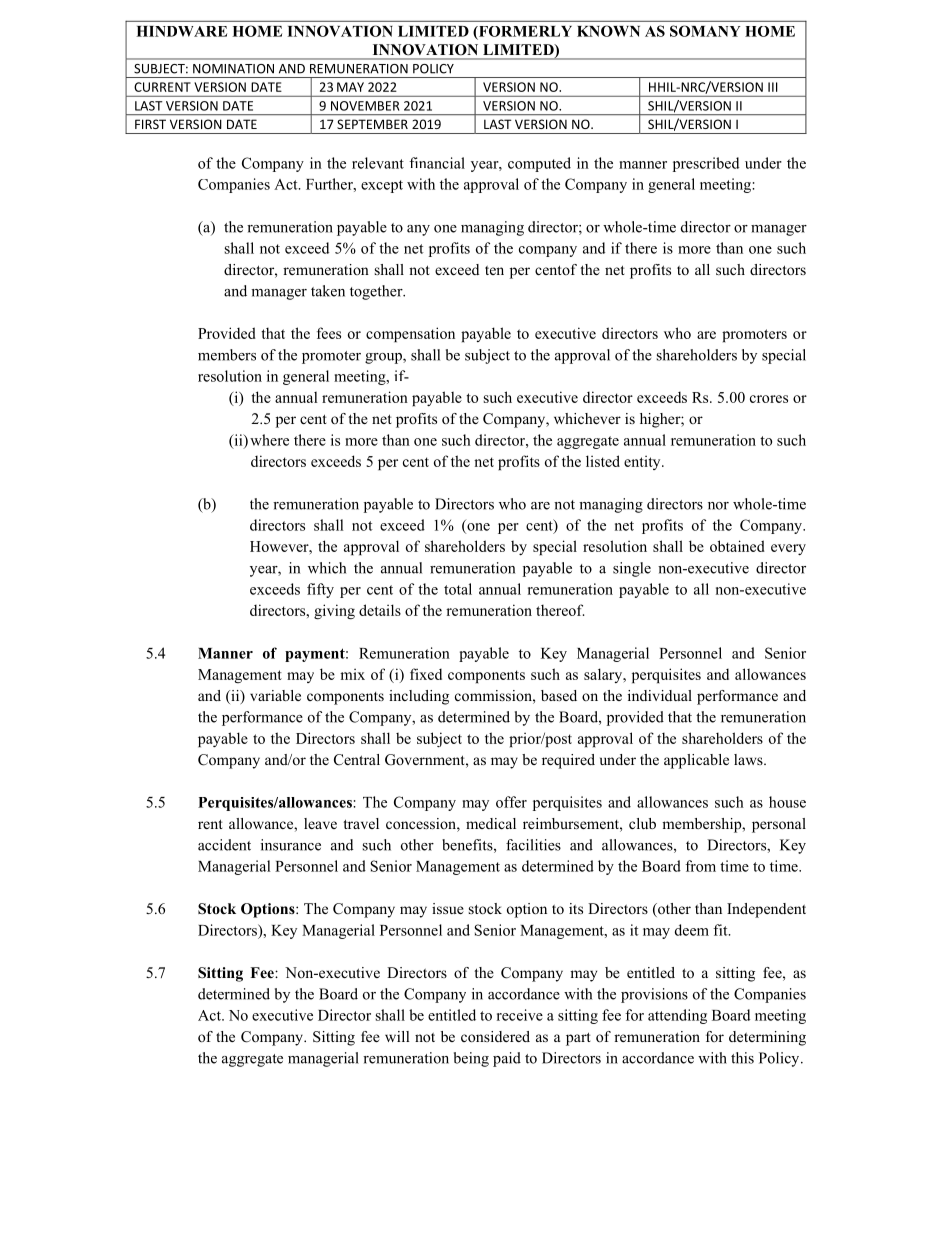 This screenshot has height=1233, width=952. Describe the element at coordinates (458, 589) in the screenshot. I see `total` at that location.
